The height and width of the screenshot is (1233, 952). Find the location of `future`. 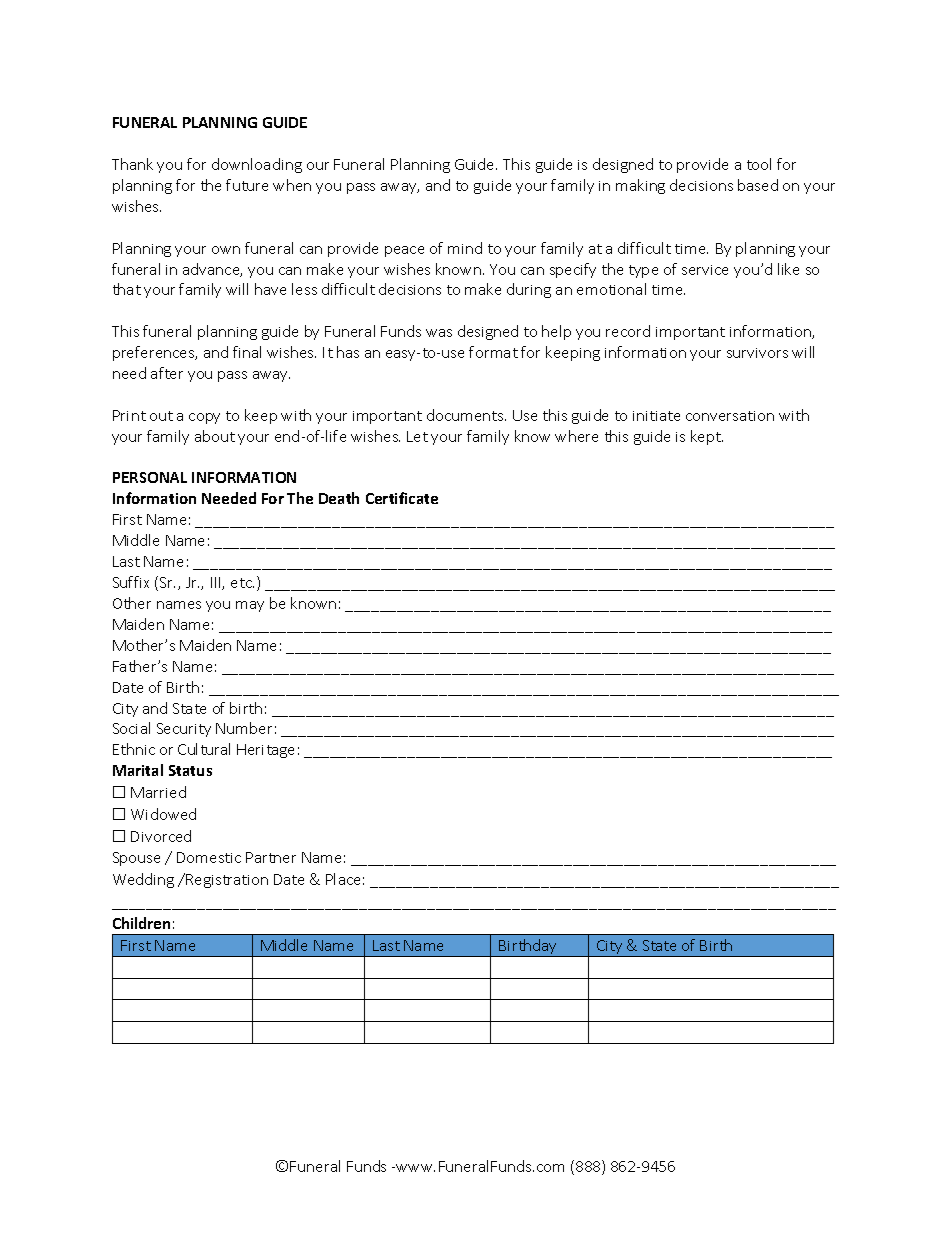

future is located at coordinates (247, 185).
